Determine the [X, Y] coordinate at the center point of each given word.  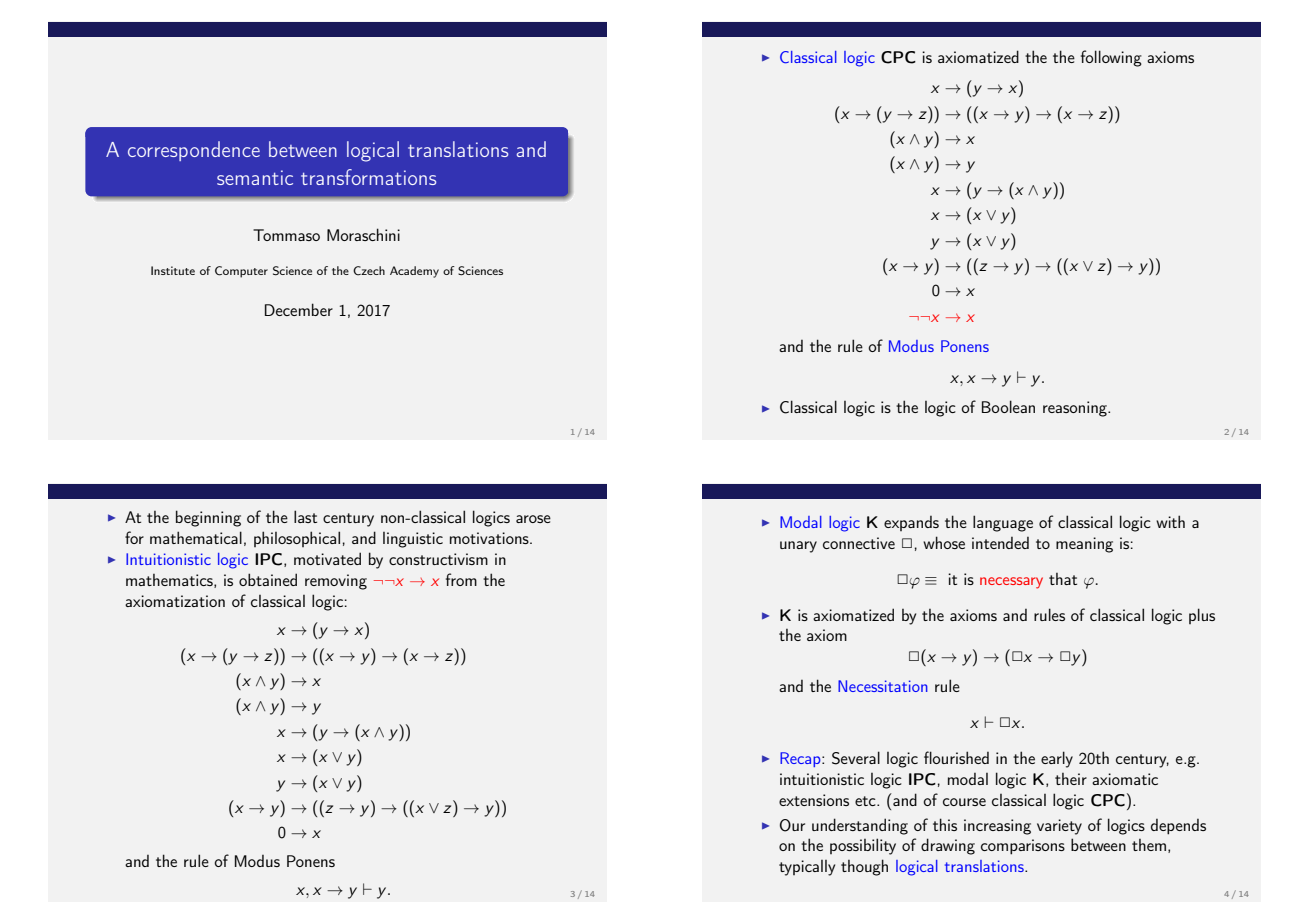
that [1063, 579]
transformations [368, 177]
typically [807, 868]
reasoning [1076, 409]
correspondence [194, 151]
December [299, 309]
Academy [414, 272]
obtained [268, 579]
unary [798, 547]
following [1111, 58]
